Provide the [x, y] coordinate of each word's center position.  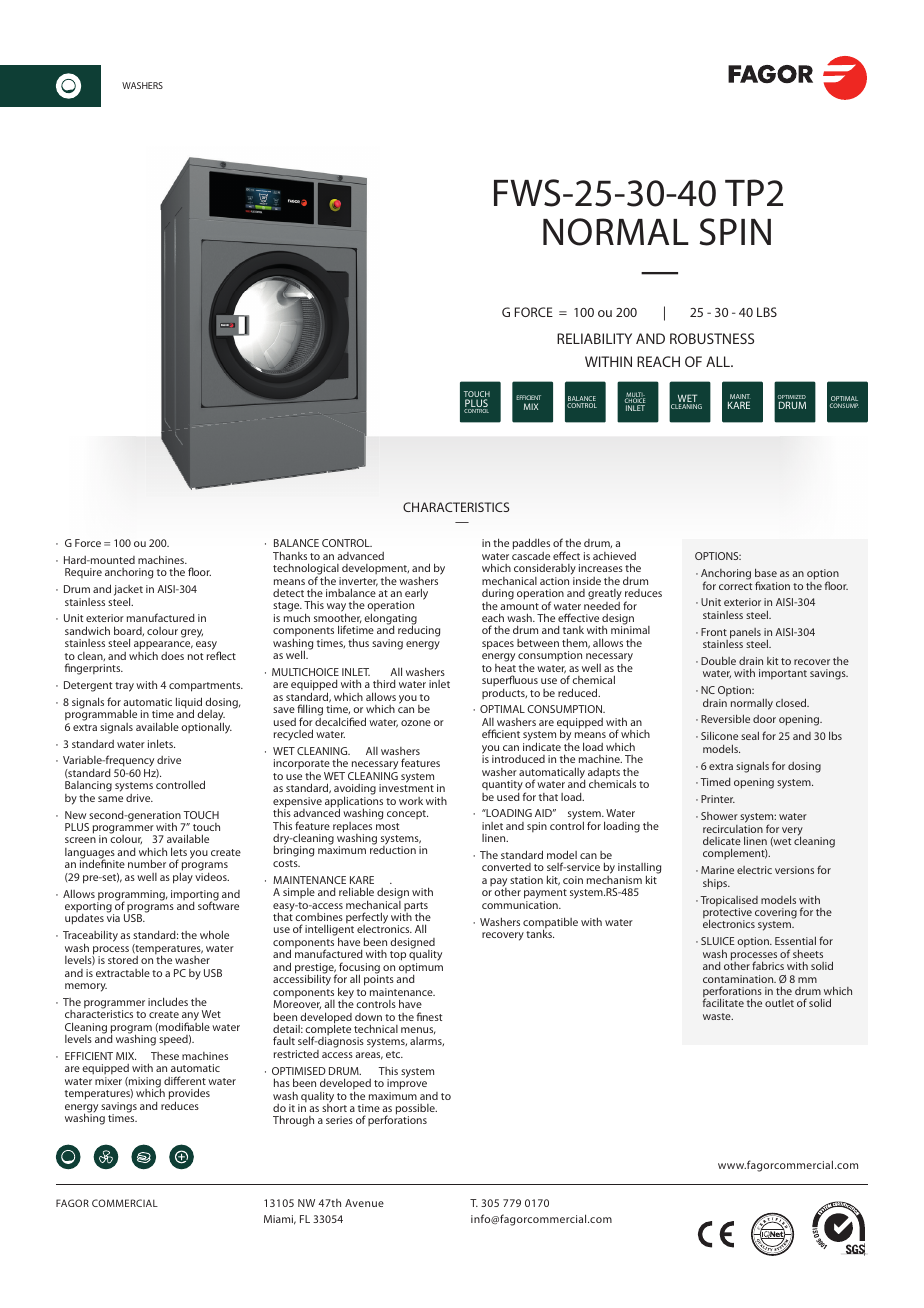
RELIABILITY [594, 338]
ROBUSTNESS [712, 338]
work [411, 801]
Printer [718, 799]
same [110, 799]
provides [189, 1095]
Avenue [364, 1203]
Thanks [290, 555]
